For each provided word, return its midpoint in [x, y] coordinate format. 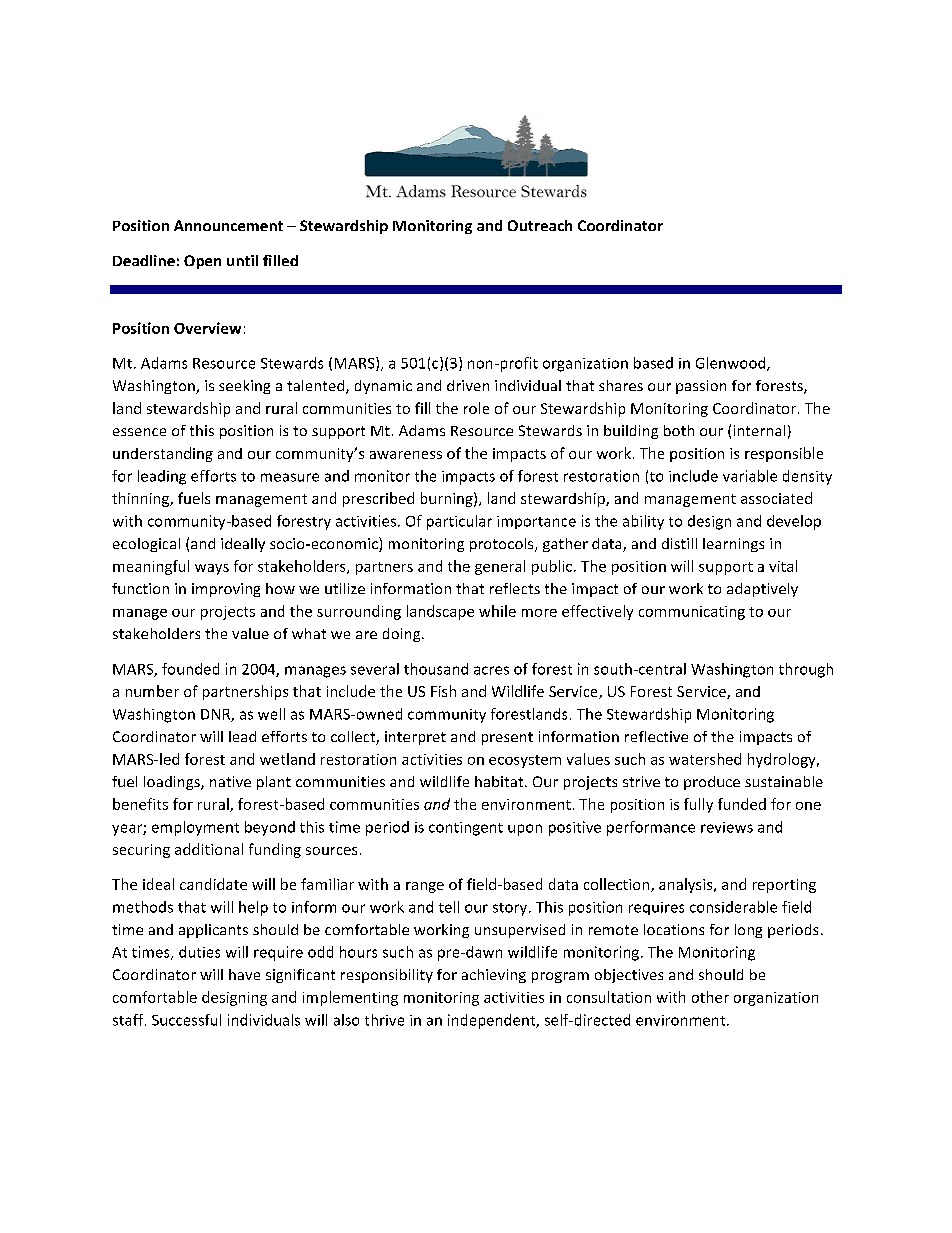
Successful [186, 1020]
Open [202, 262]
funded [742, 804]
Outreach [540, 225]
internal [759, 430]
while [497, 611]
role [476, 408]
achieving [494, 976]
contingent [466, 829]
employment [195, 828]
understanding [163, 454]
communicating [692, 613]
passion [701, 387]
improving [226, 590]
